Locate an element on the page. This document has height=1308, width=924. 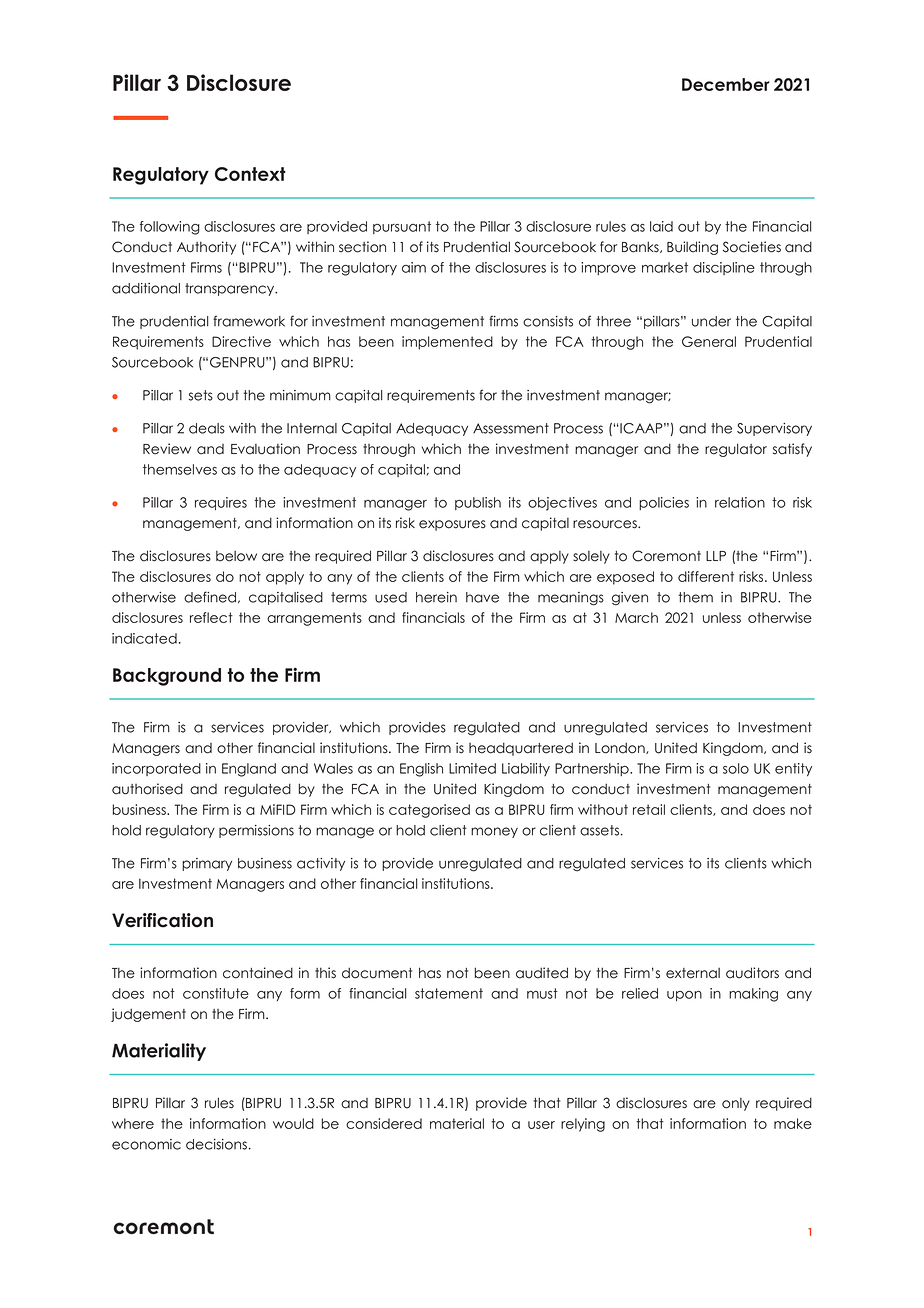
pursuant is located at coordinates (402, 227).
